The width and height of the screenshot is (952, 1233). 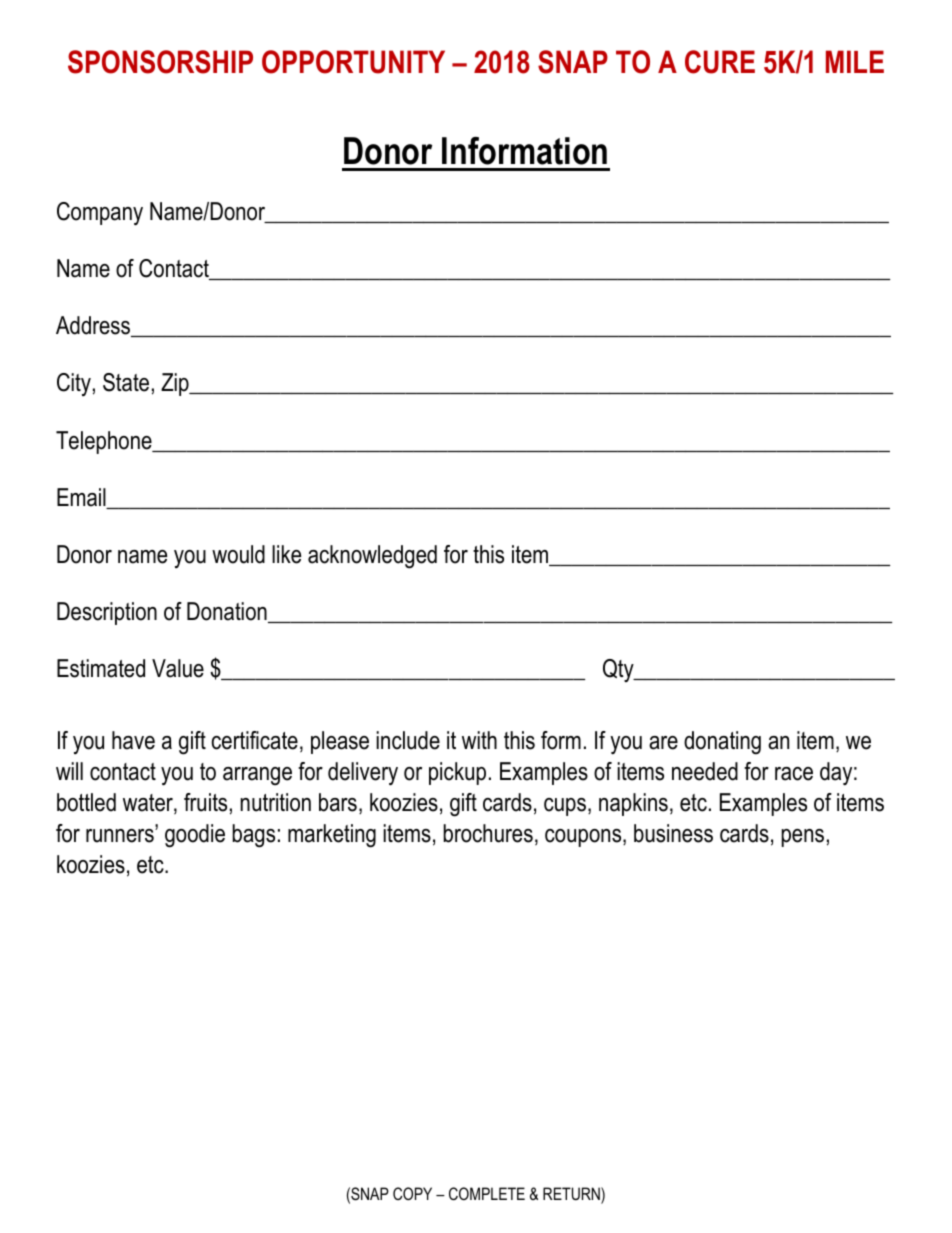 What do you see at coordinates (126, 382) in the screenshot?
I see `State` at bounding box center [126, 382].
